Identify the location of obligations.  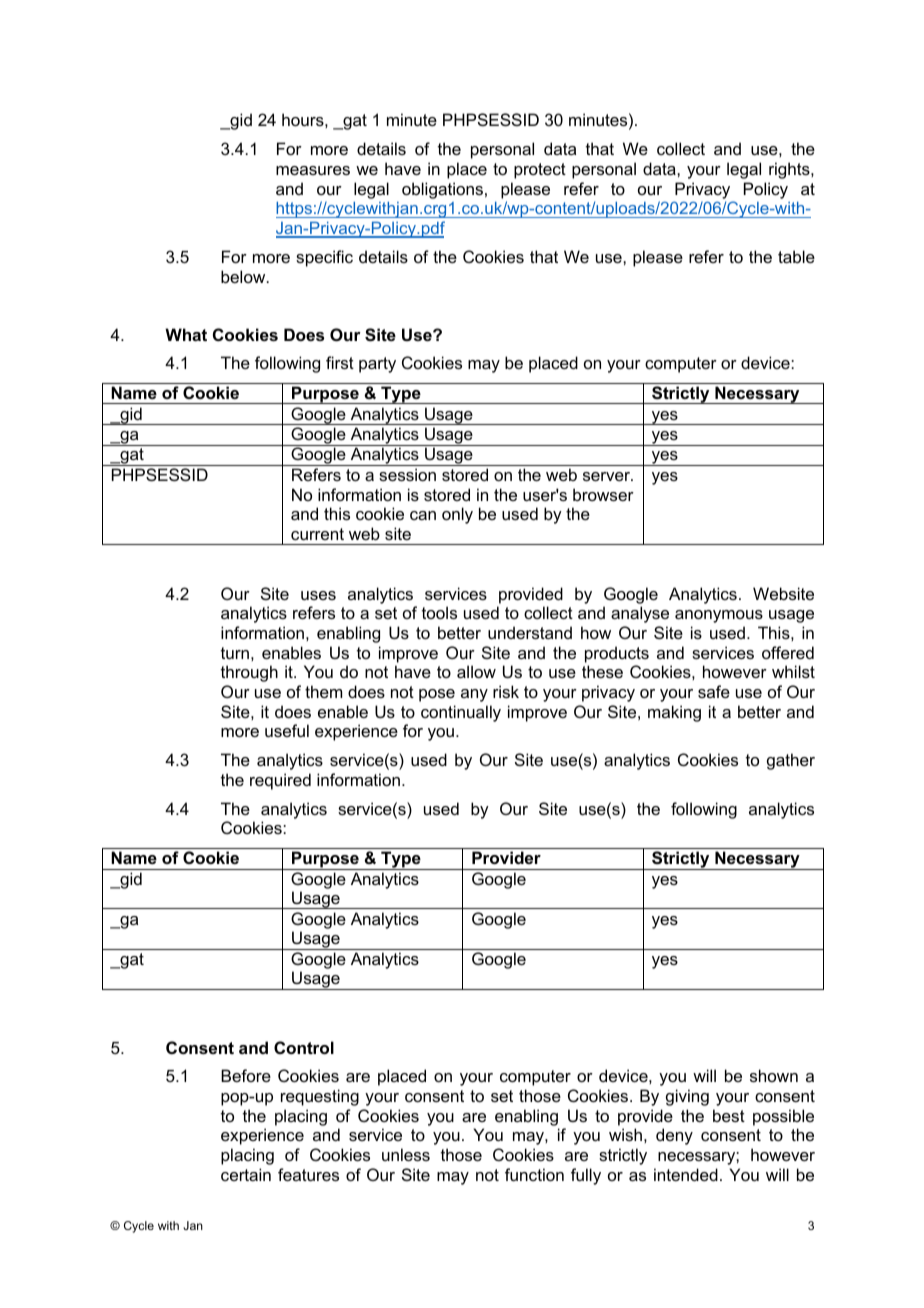
(442, 190).
